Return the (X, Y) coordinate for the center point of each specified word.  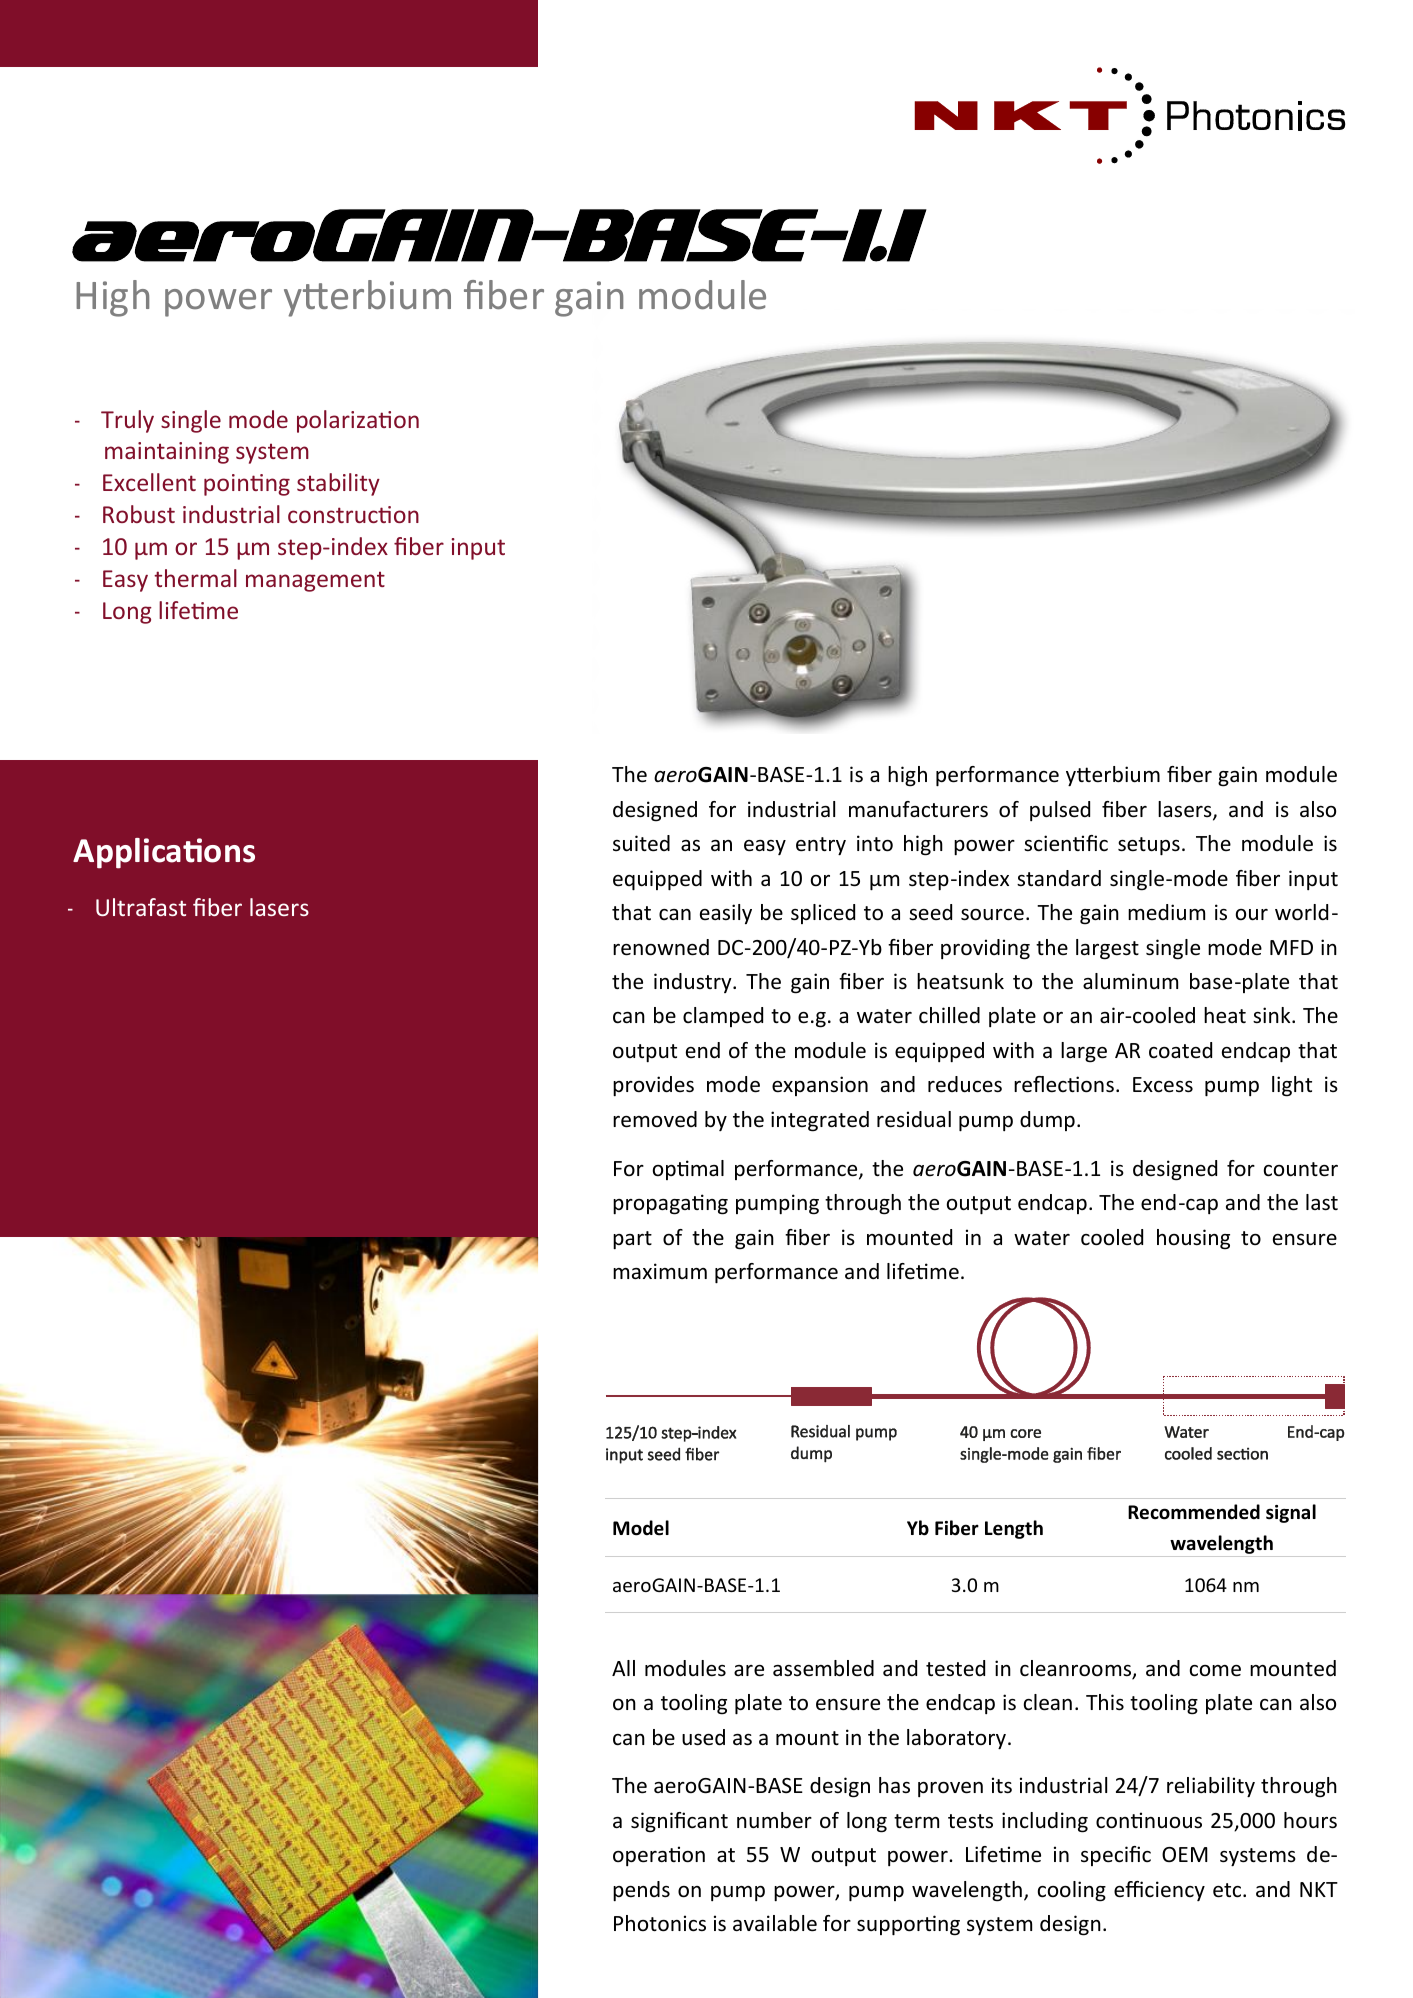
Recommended (1194, 1512)
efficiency (1159, 1891)
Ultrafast (141, 907)
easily (726, 914)
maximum (660, 1271)
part (632, 1240)
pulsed (1060, 811)
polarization (358, 421)
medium (1166, 912)
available (775, 1923)
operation (659, 1856)
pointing (247, 485)
